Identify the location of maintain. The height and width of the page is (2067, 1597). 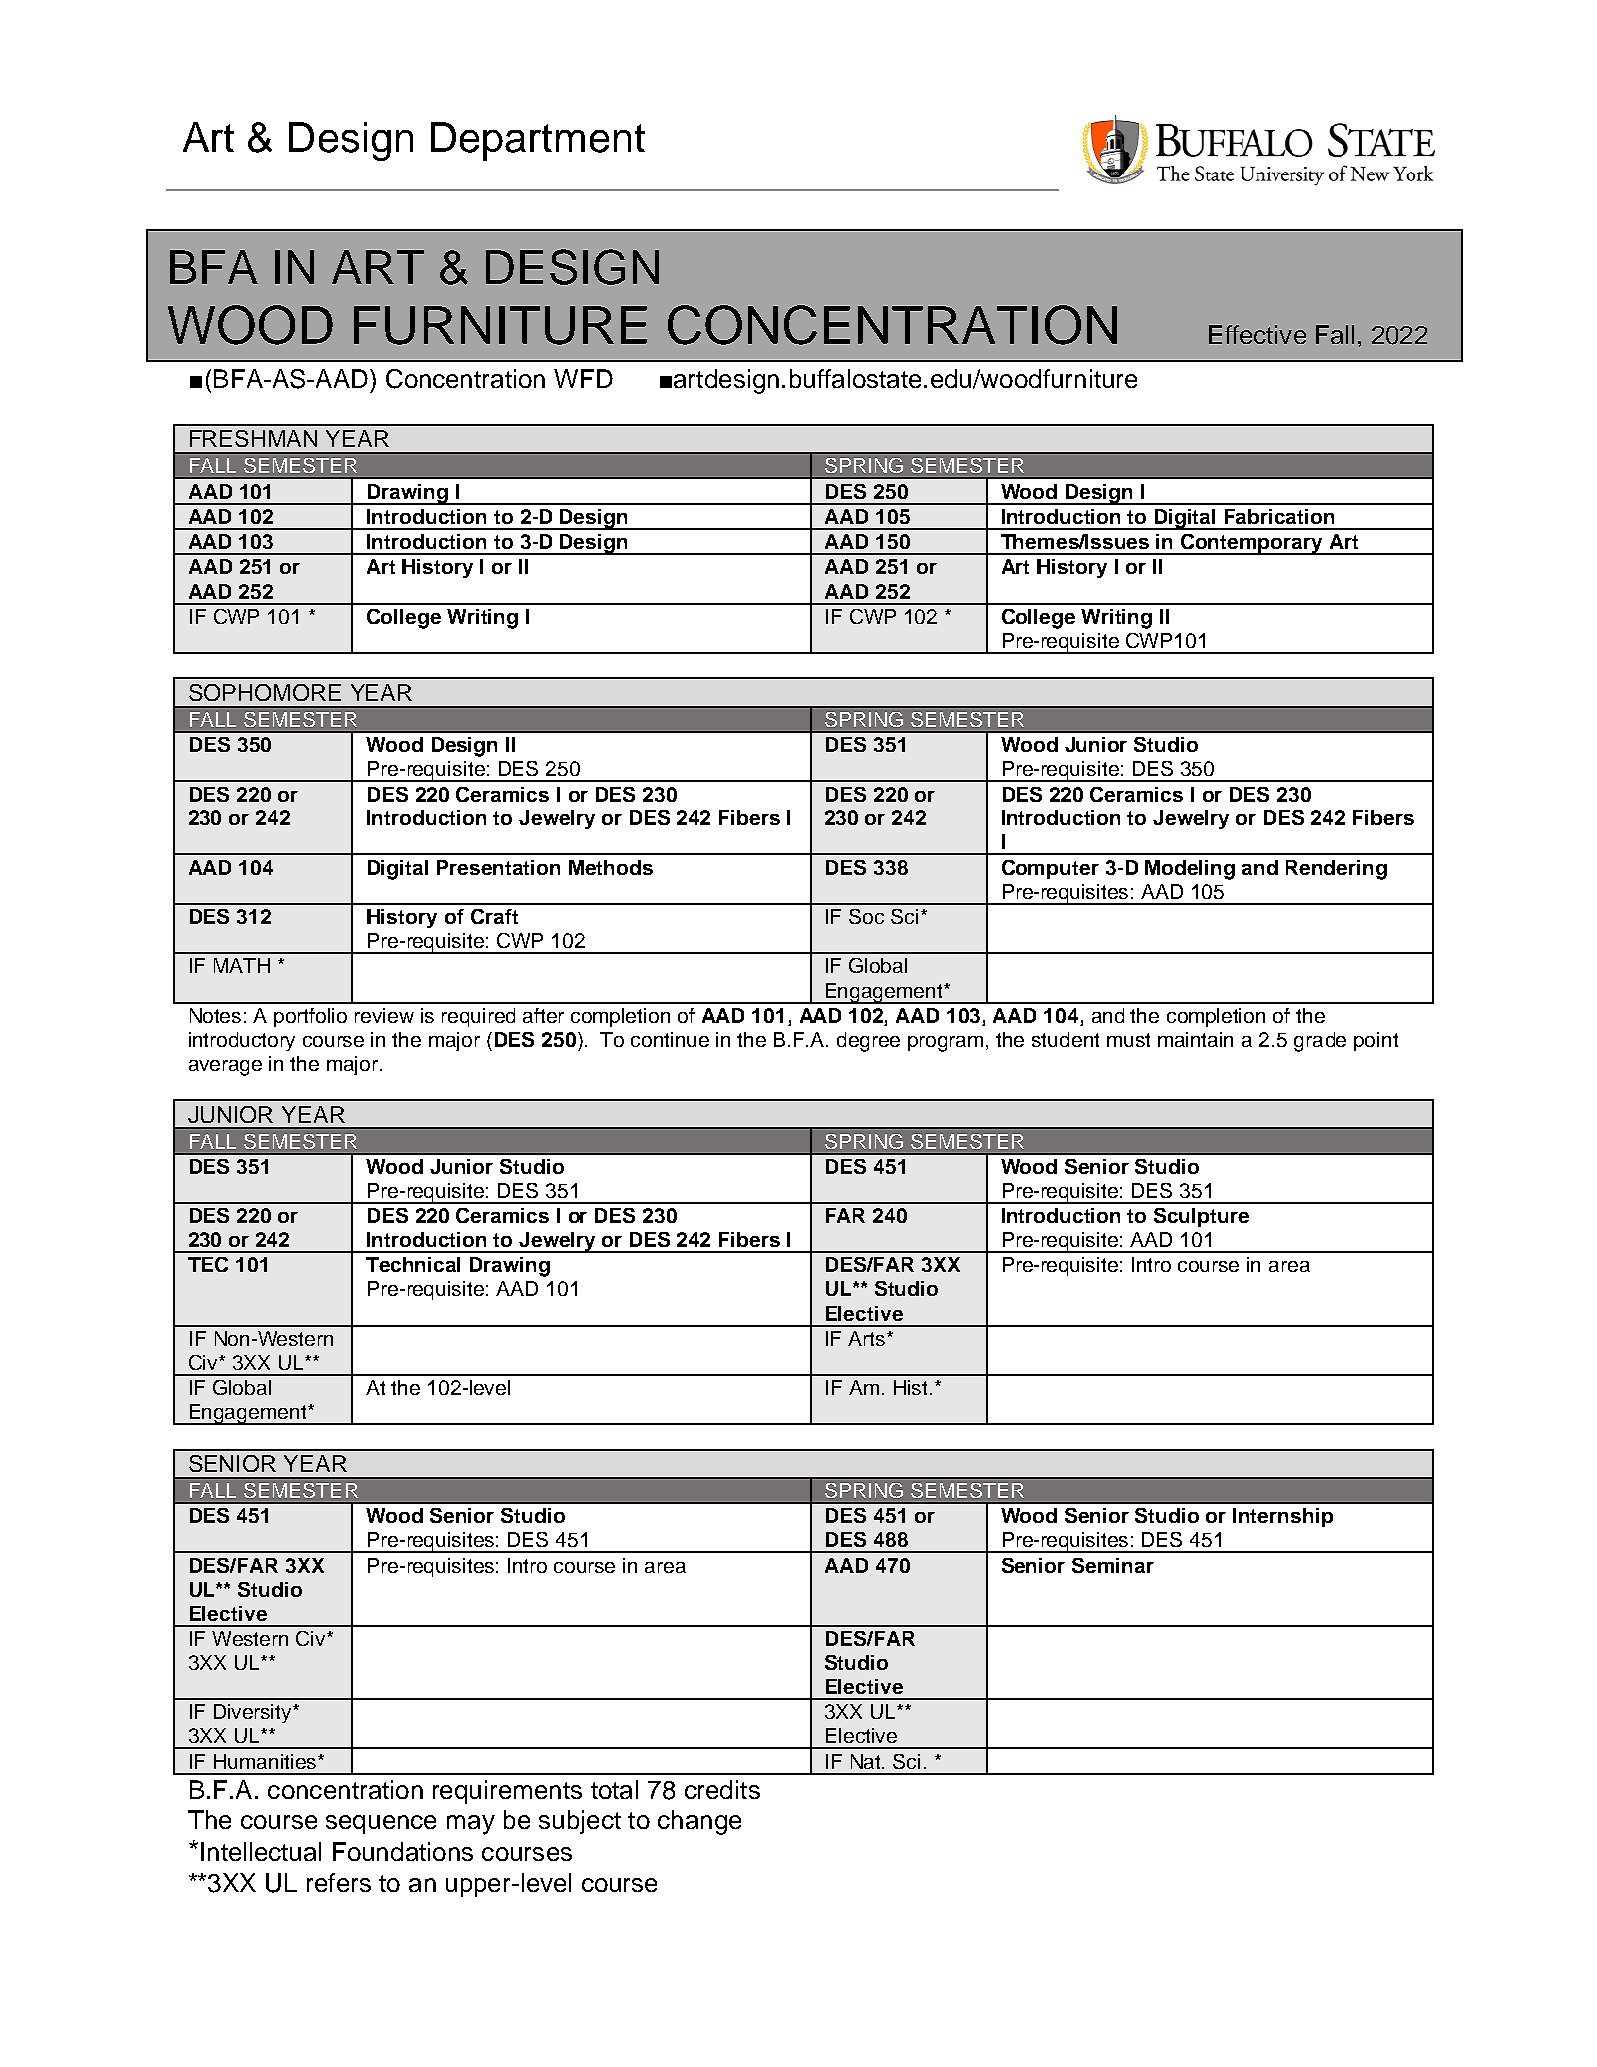
(1195, 1039).
